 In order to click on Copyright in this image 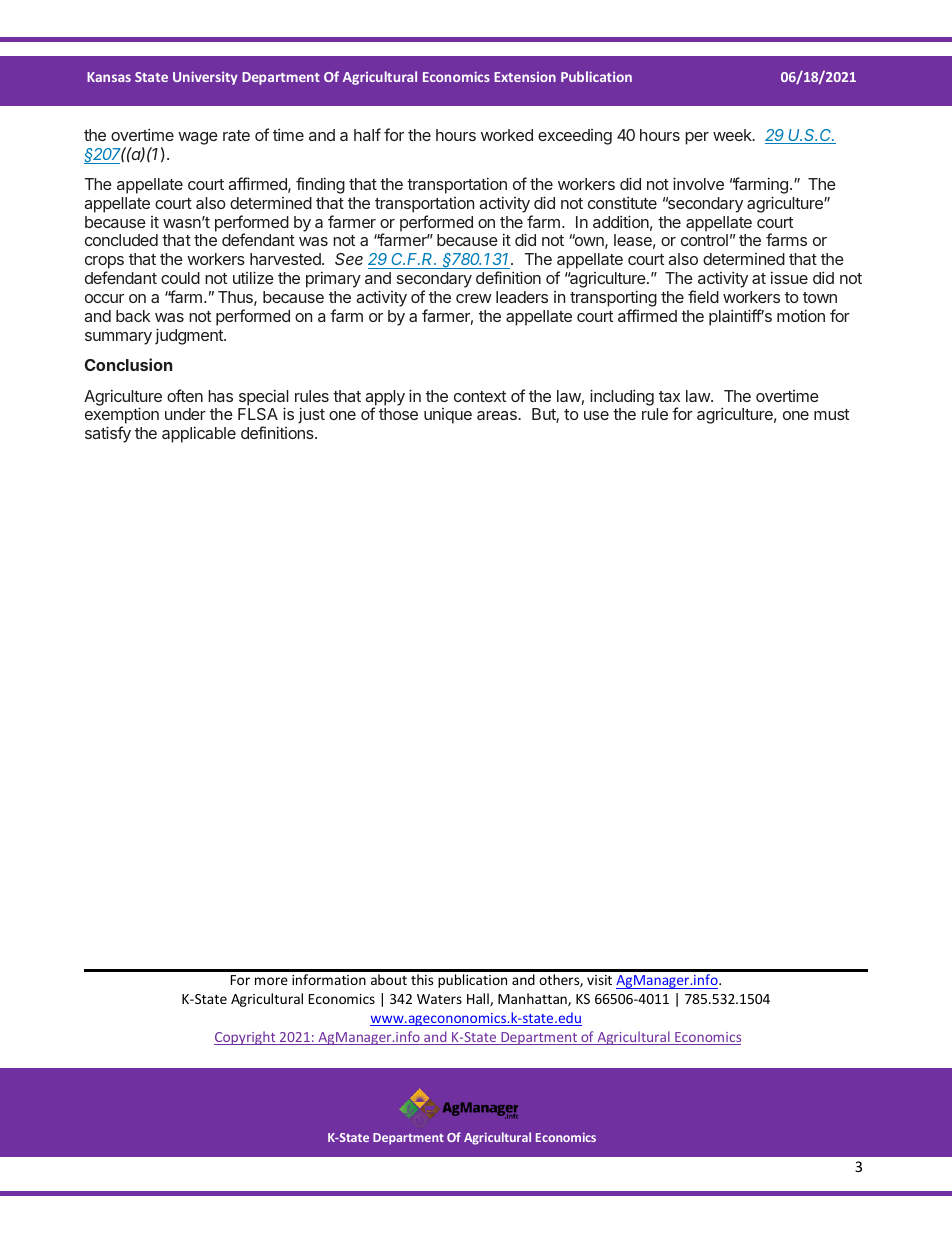, I will do `click(246, 1038)`.
